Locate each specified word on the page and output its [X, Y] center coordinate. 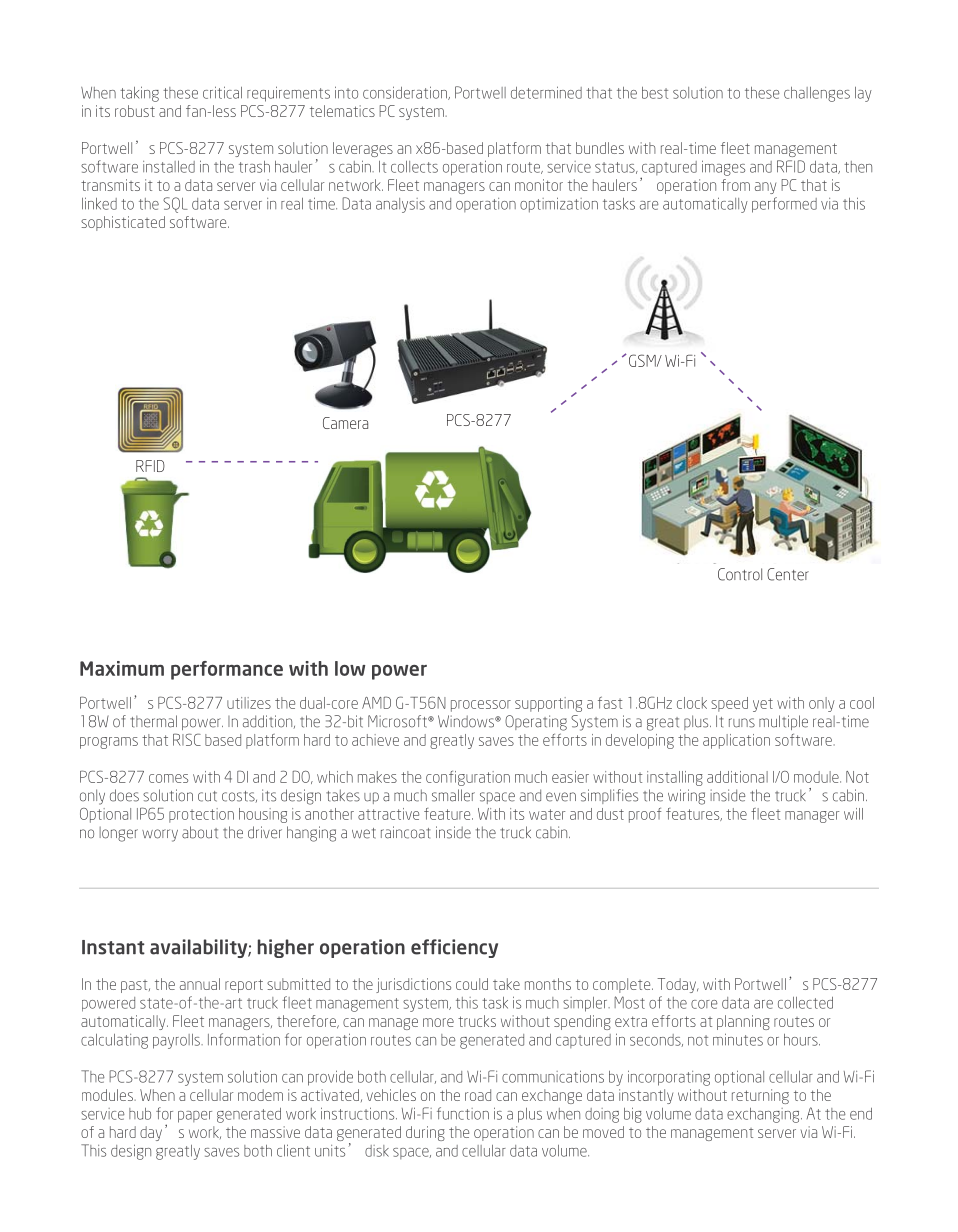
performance [227, 670]
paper [195, 1117]
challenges [817, 94]
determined [546, 92]
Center [788, 574]
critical [222, 92]
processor [481, 706]
